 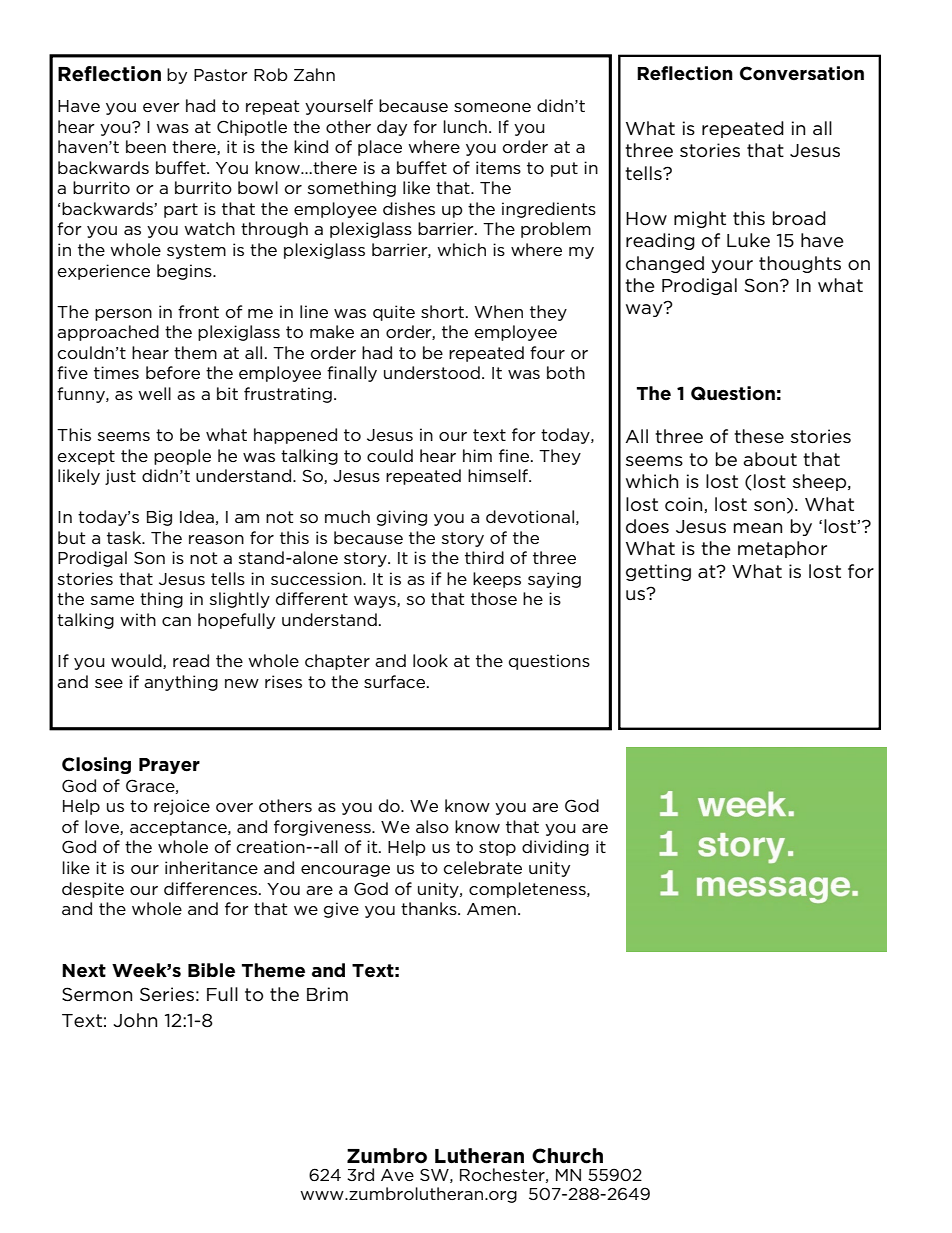 What do you see at coordinates (494, 598) in the screenshot?
I see `those` at bounding box center [494, 598].
